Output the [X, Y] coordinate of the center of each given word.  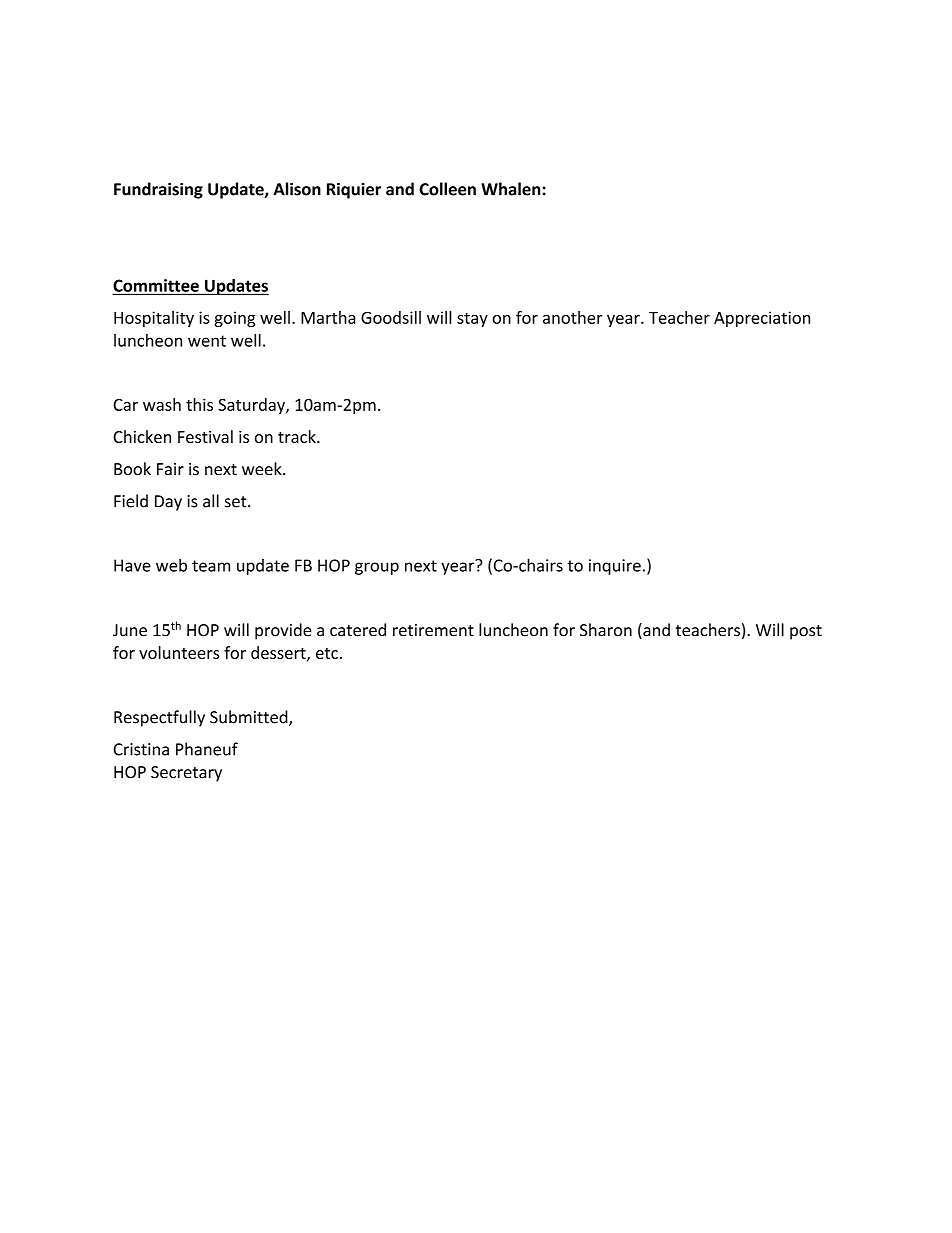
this [199, 404]
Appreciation [762, 319]
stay [472, 320]
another [573, 317]
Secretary [186, 774]
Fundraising [158, 190]
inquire [615, 567]
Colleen [447, 189]
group [377, 568]
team [211, 566]
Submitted [250, 718]
